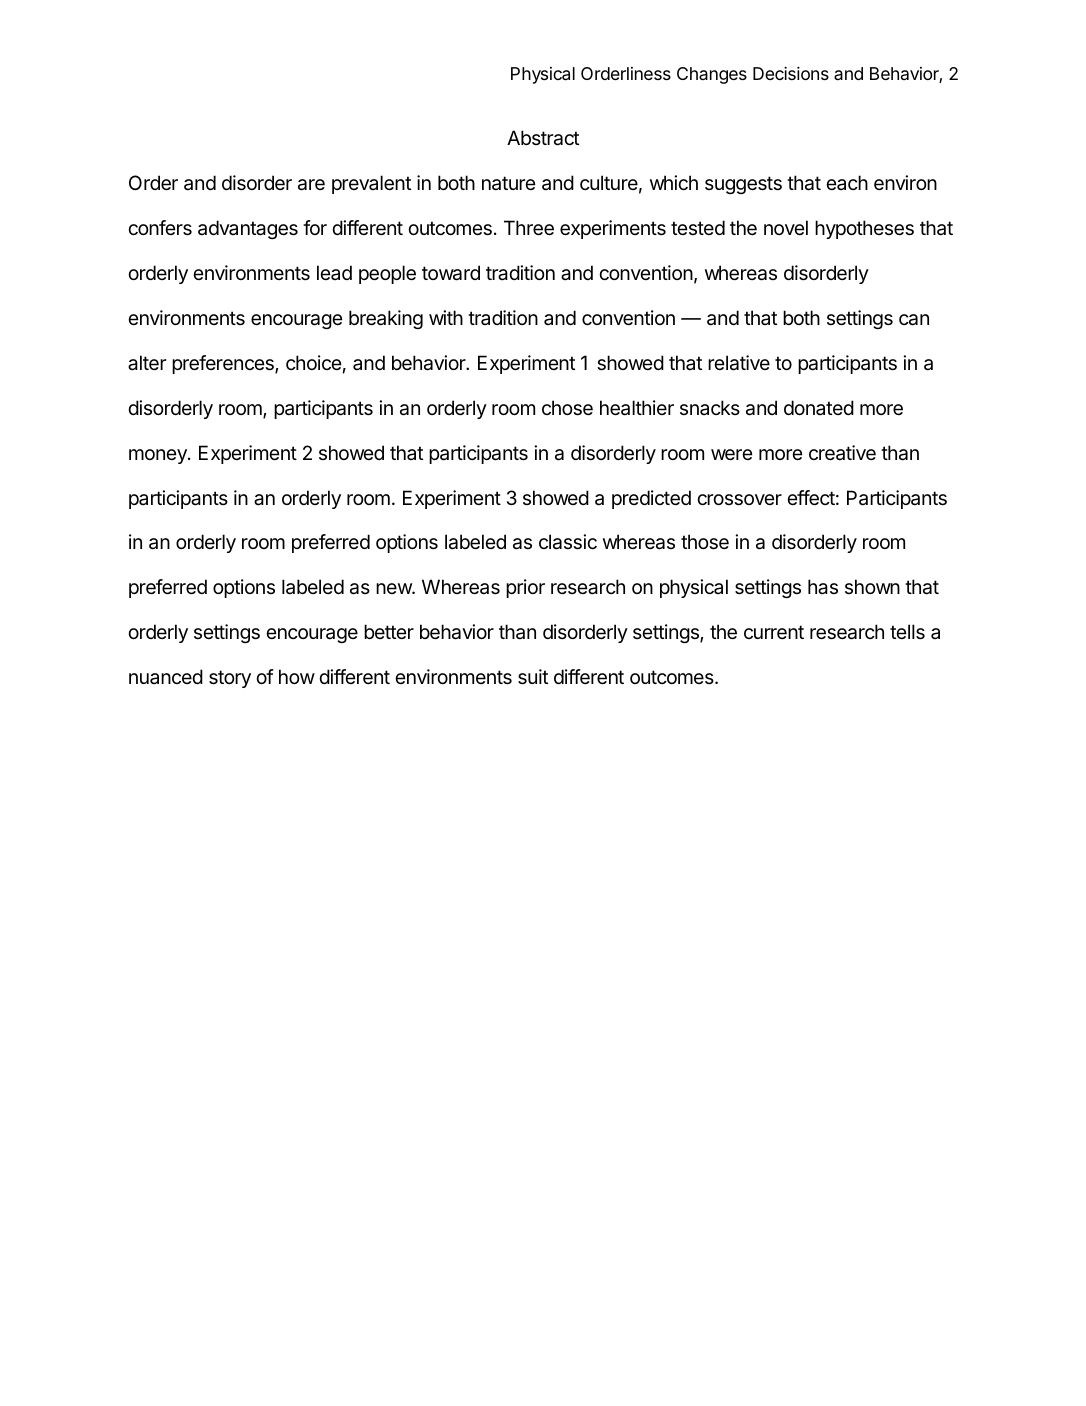 The height and width of the screenshot is (1406, 1086). Describe the element at coordinates (774, 632) in the screenshot. I see `current` at that location.
